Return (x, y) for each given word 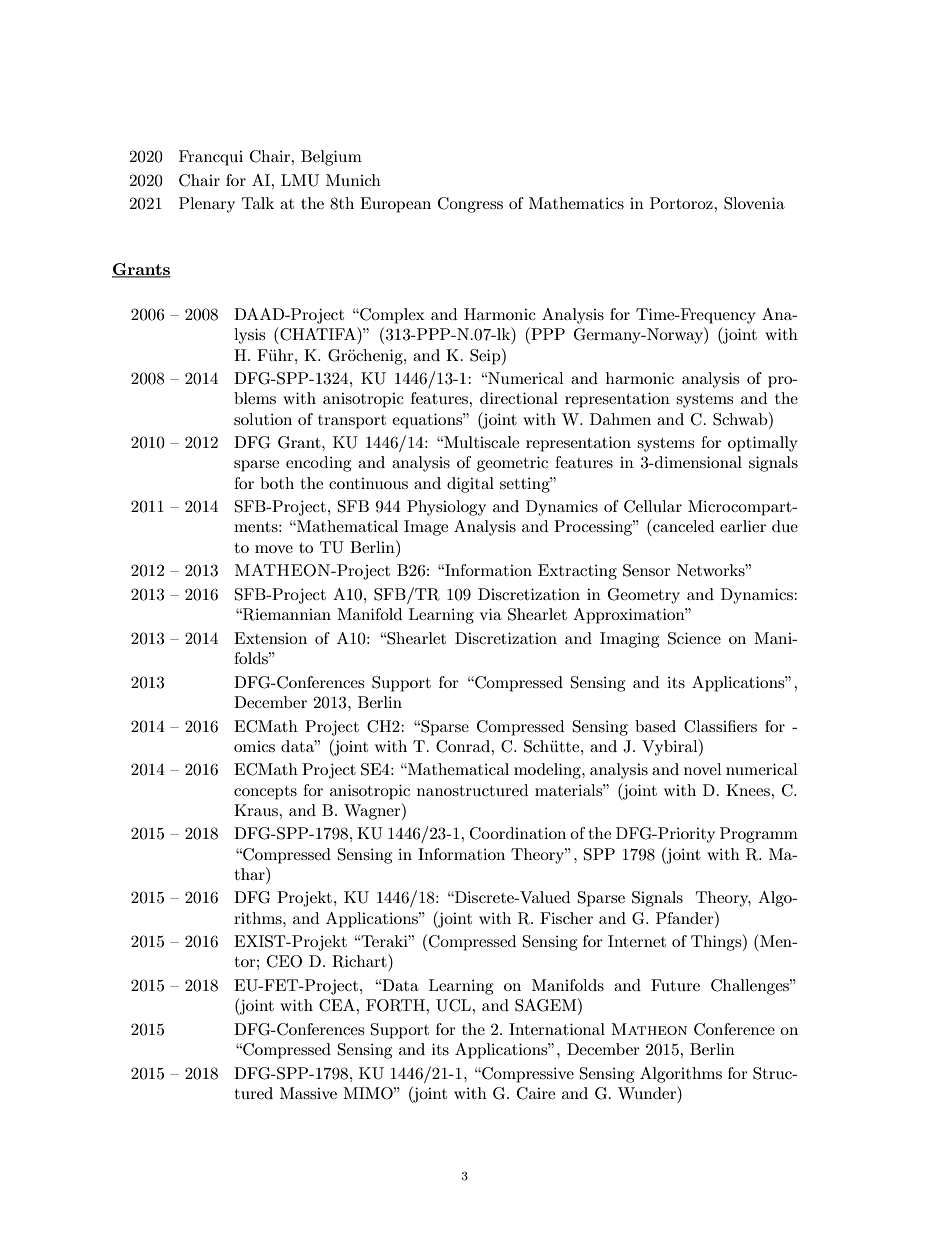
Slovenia (754, 203)
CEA (338, 1005)
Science (694, 638)
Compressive (527, 1075)
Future (675, 985)
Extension (270, 638)
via (491, 614)
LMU (300, 180)
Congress (470, 205)
